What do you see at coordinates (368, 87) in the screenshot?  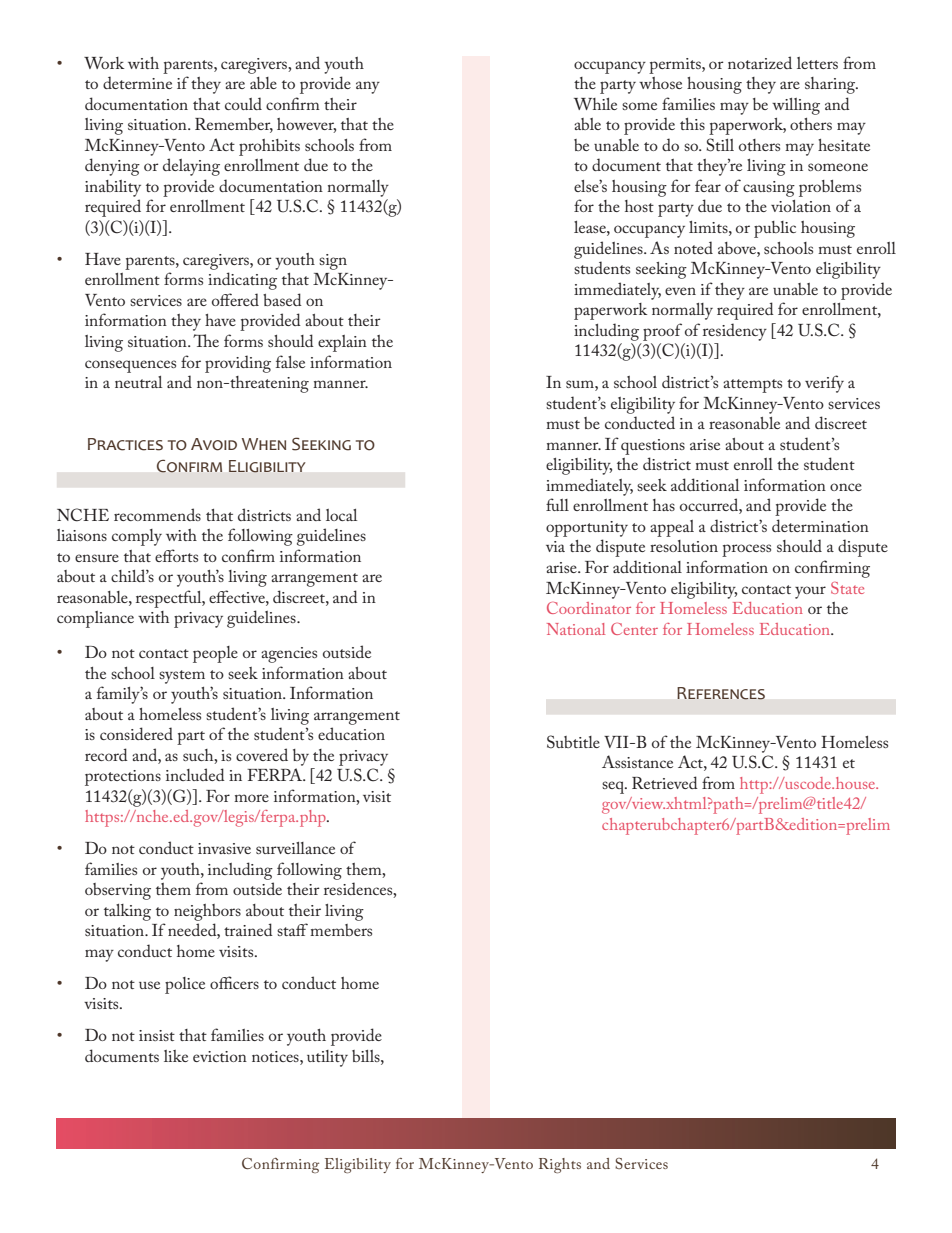 I see `any` at bounding box center [368, 87].
